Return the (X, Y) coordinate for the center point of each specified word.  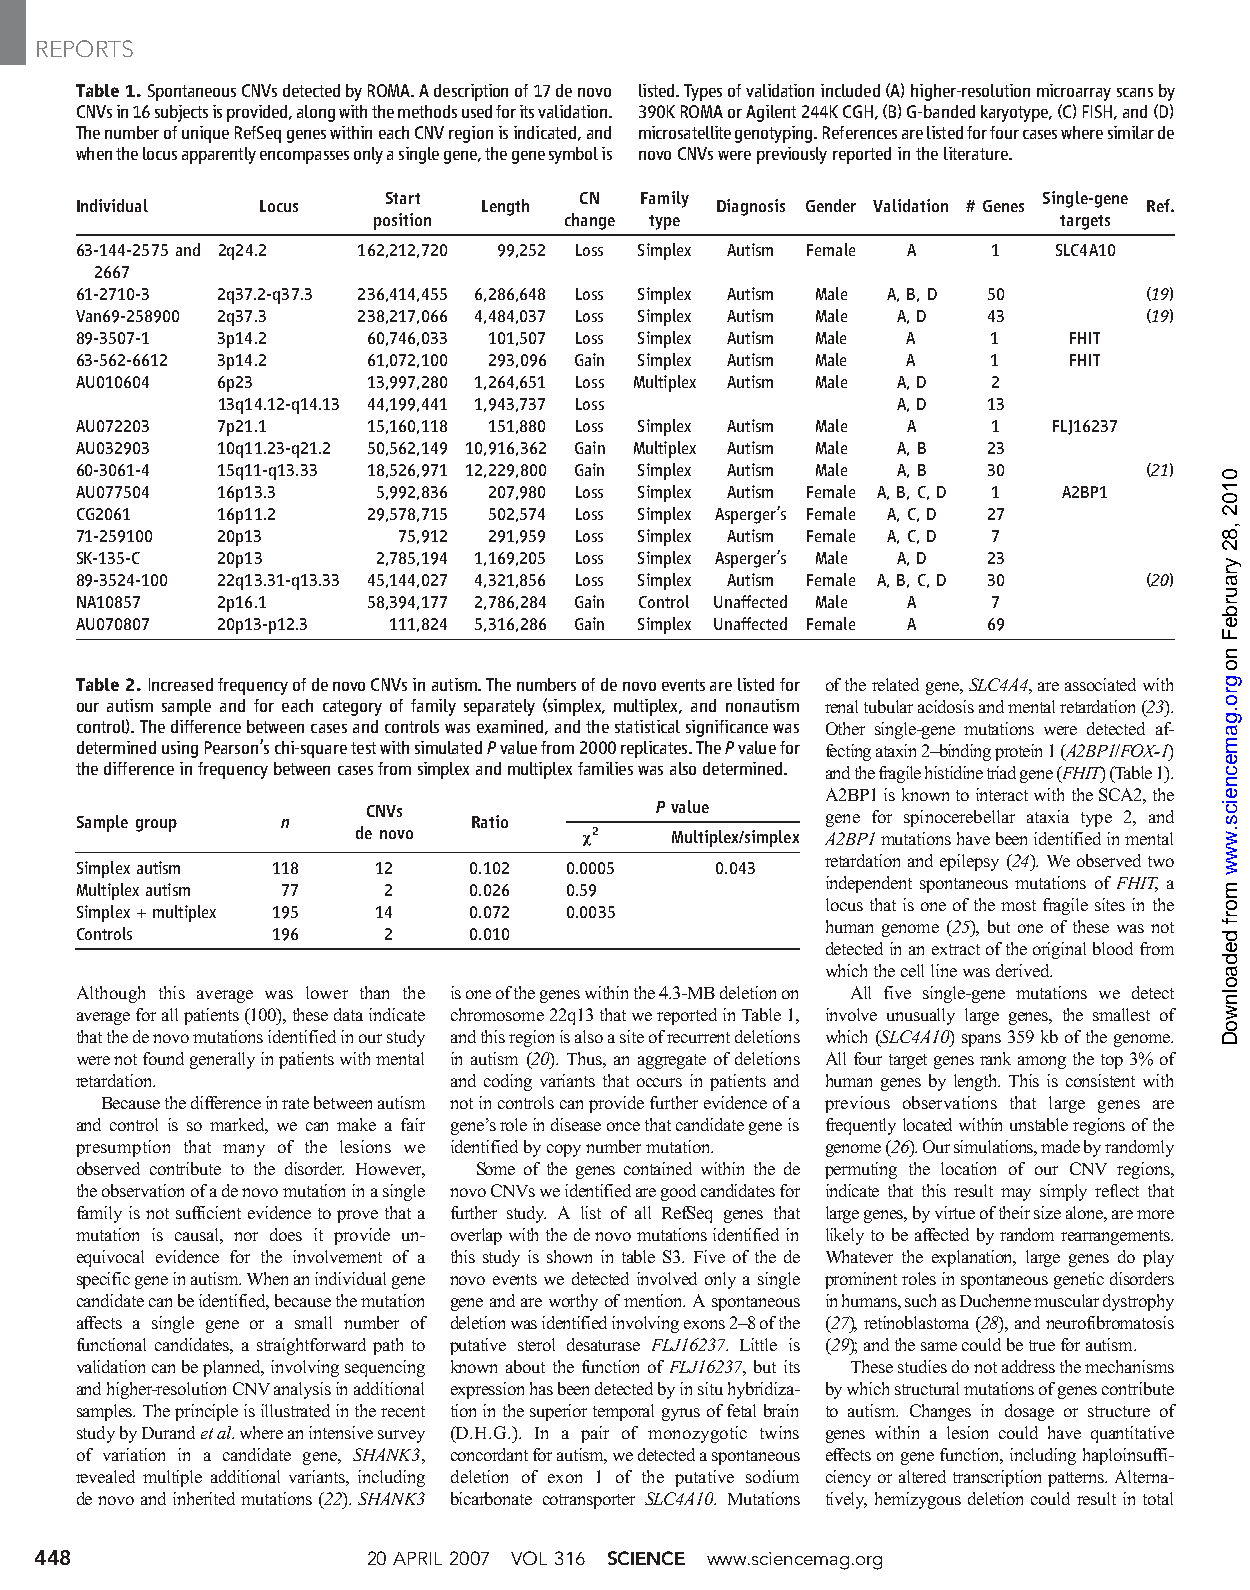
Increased (181, 684)
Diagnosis (751, 207)
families (605, 768)
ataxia (1048, 816)
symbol (573, 155)
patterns (1077, 1479)
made (1060, 1146)
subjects (181, 113)
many (244, 1150)
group (156, 825)
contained (658, 1168)
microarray (1074, 92)
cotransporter (589, 1501)
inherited (204, 1498)
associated (1100, 684)
